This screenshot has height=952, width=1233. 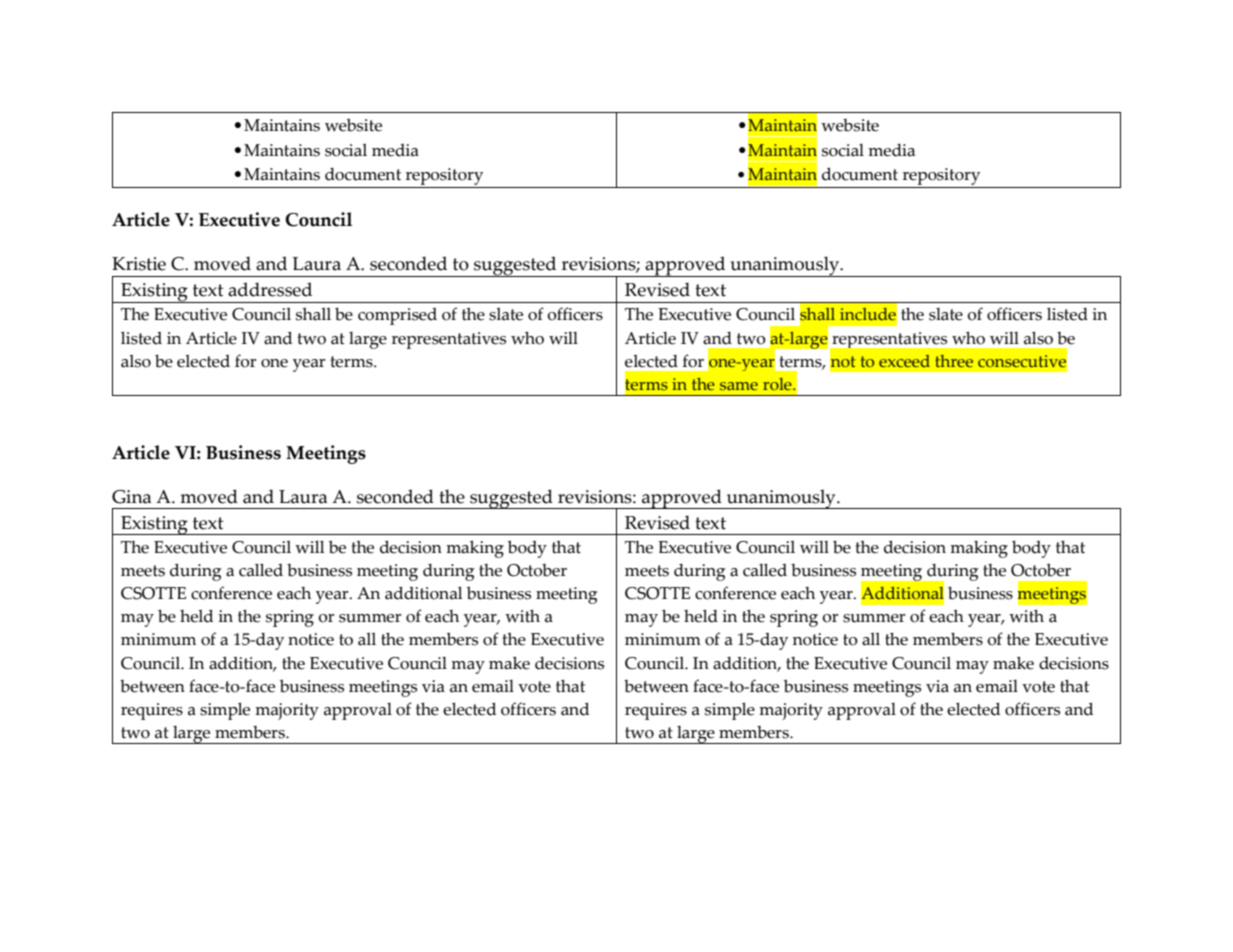 What do you see at coordinates (139, 264) in the screenshot?
I see `Kristie` at bounding box center [139, 264].
